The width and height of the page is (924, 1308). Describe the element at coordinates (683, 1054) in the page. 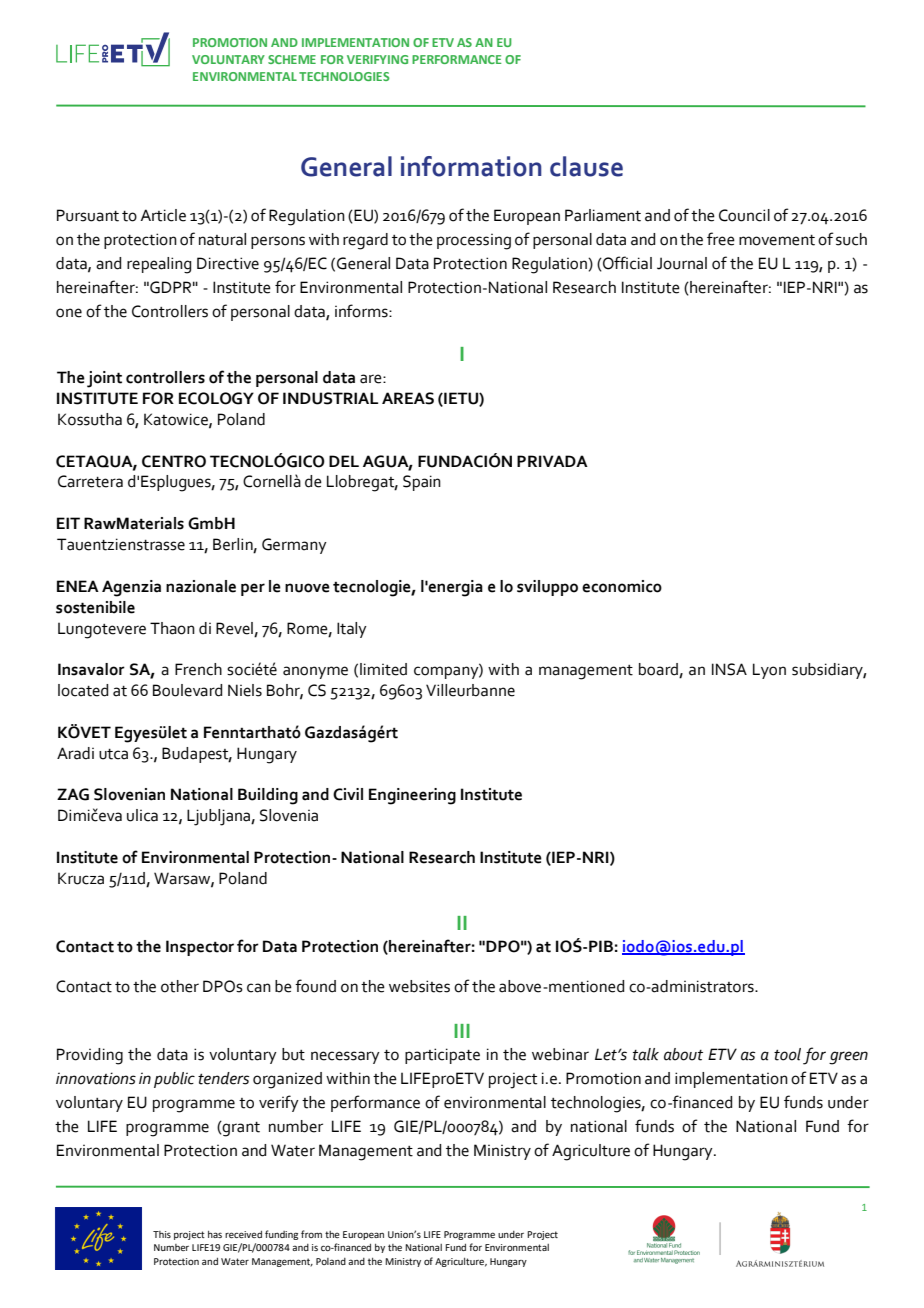

I see `about` at that location.
